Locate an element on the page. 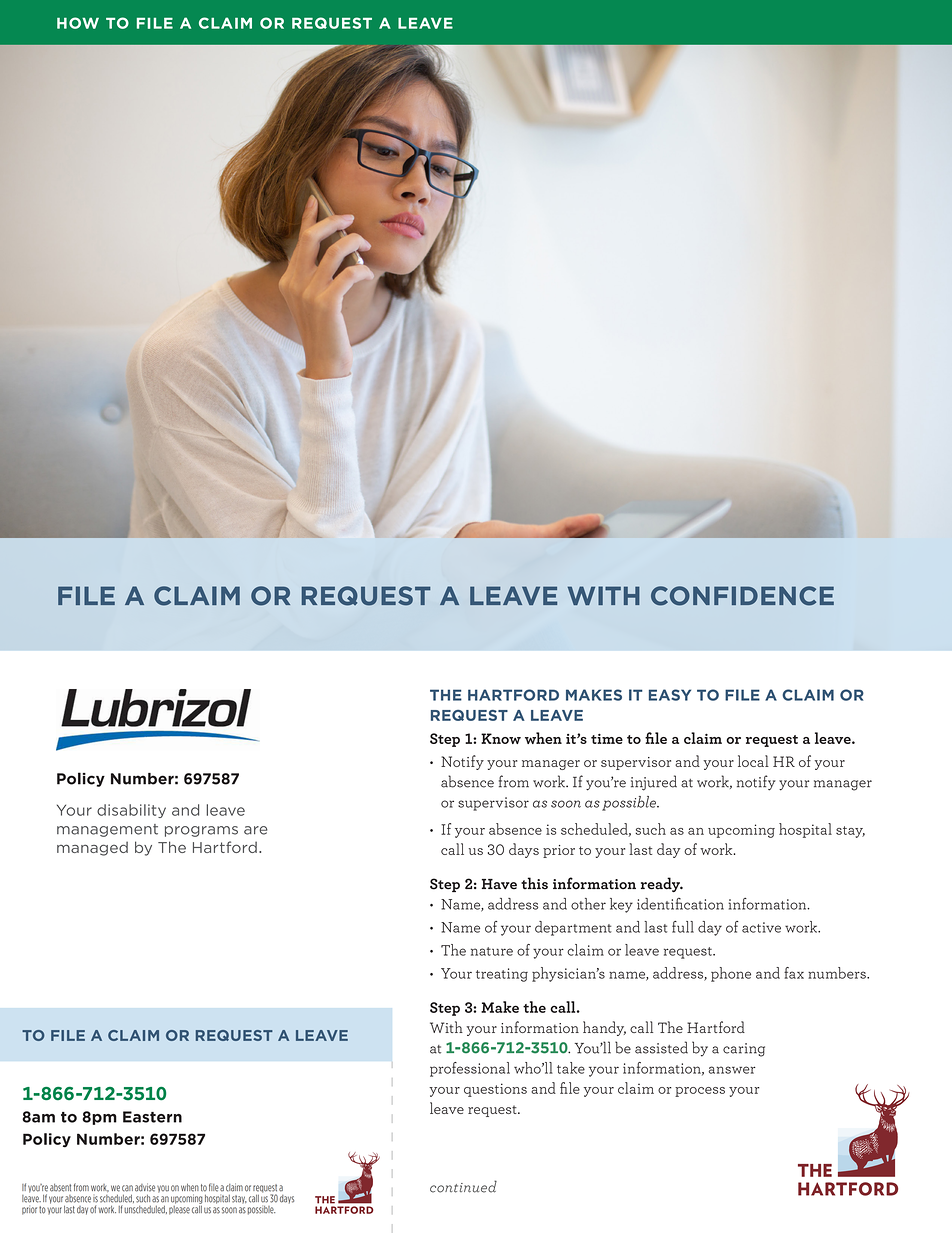  CONFIDENCE is located at coordinates (742, 596).
